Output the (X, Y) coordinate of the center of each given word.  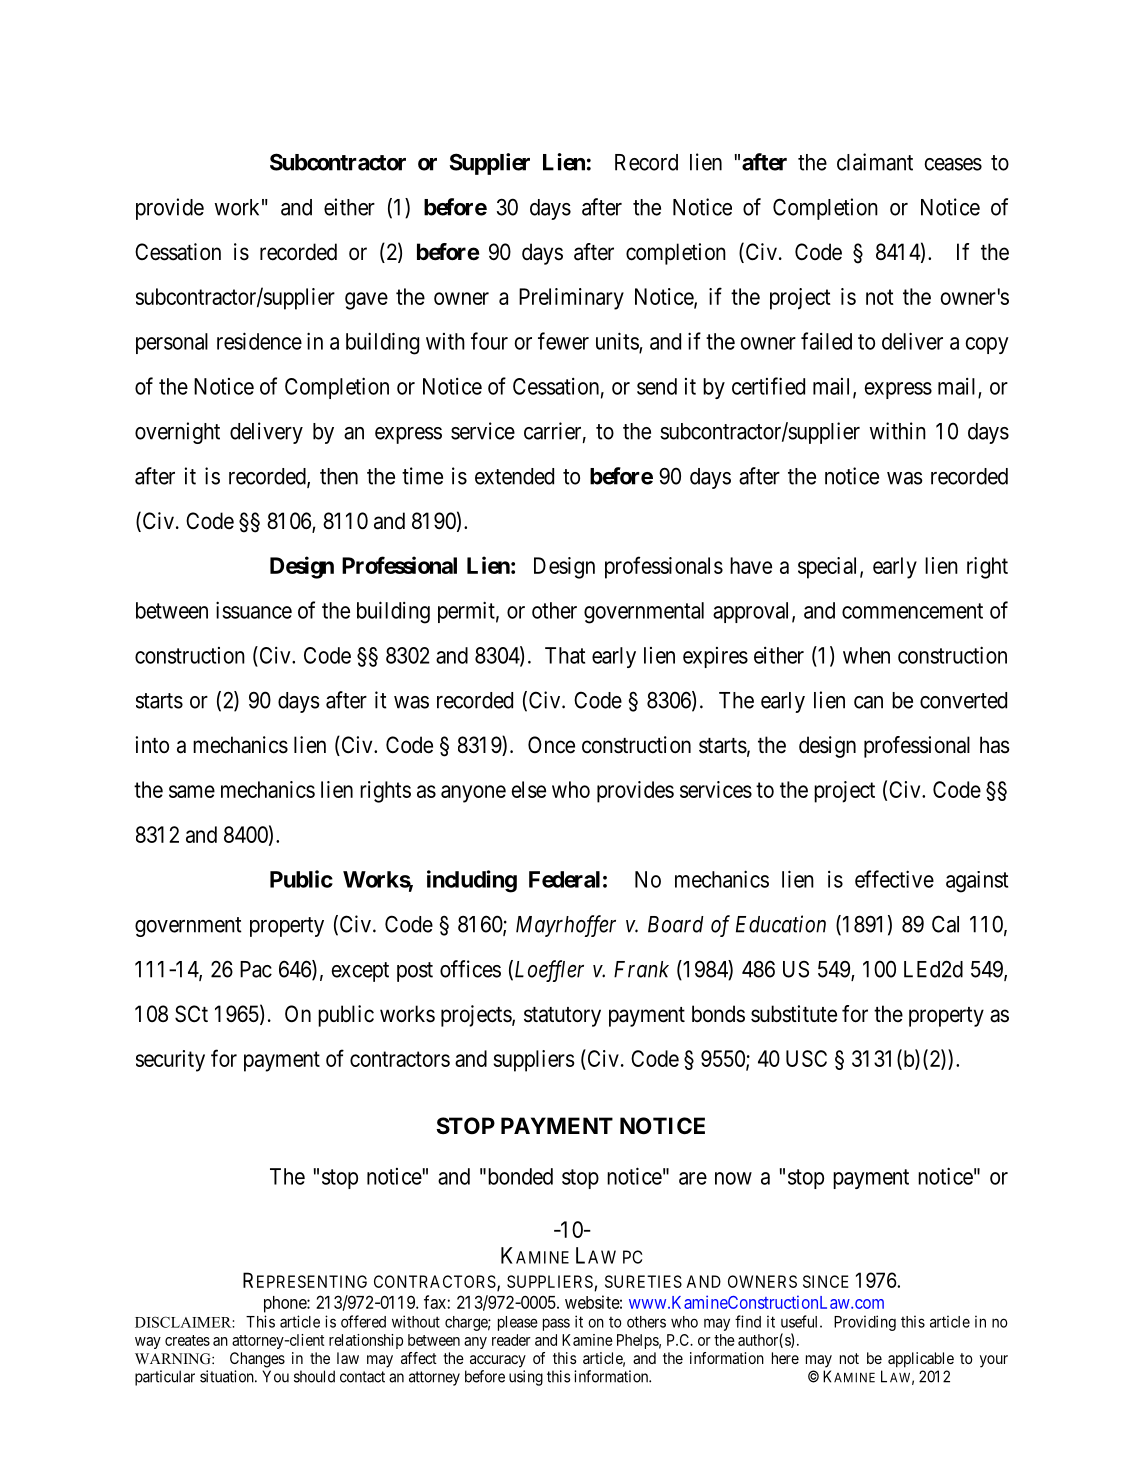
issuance (254, 610)
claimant (875, 162)
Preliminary (571, 299)
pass (556, 1324)
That (565, 655)
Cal (945, 924)
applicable (921, 1360)
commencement (912, 611)
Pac (256, 969)
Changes (257, 1360)
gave (366, 301)
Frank (641, 969)
